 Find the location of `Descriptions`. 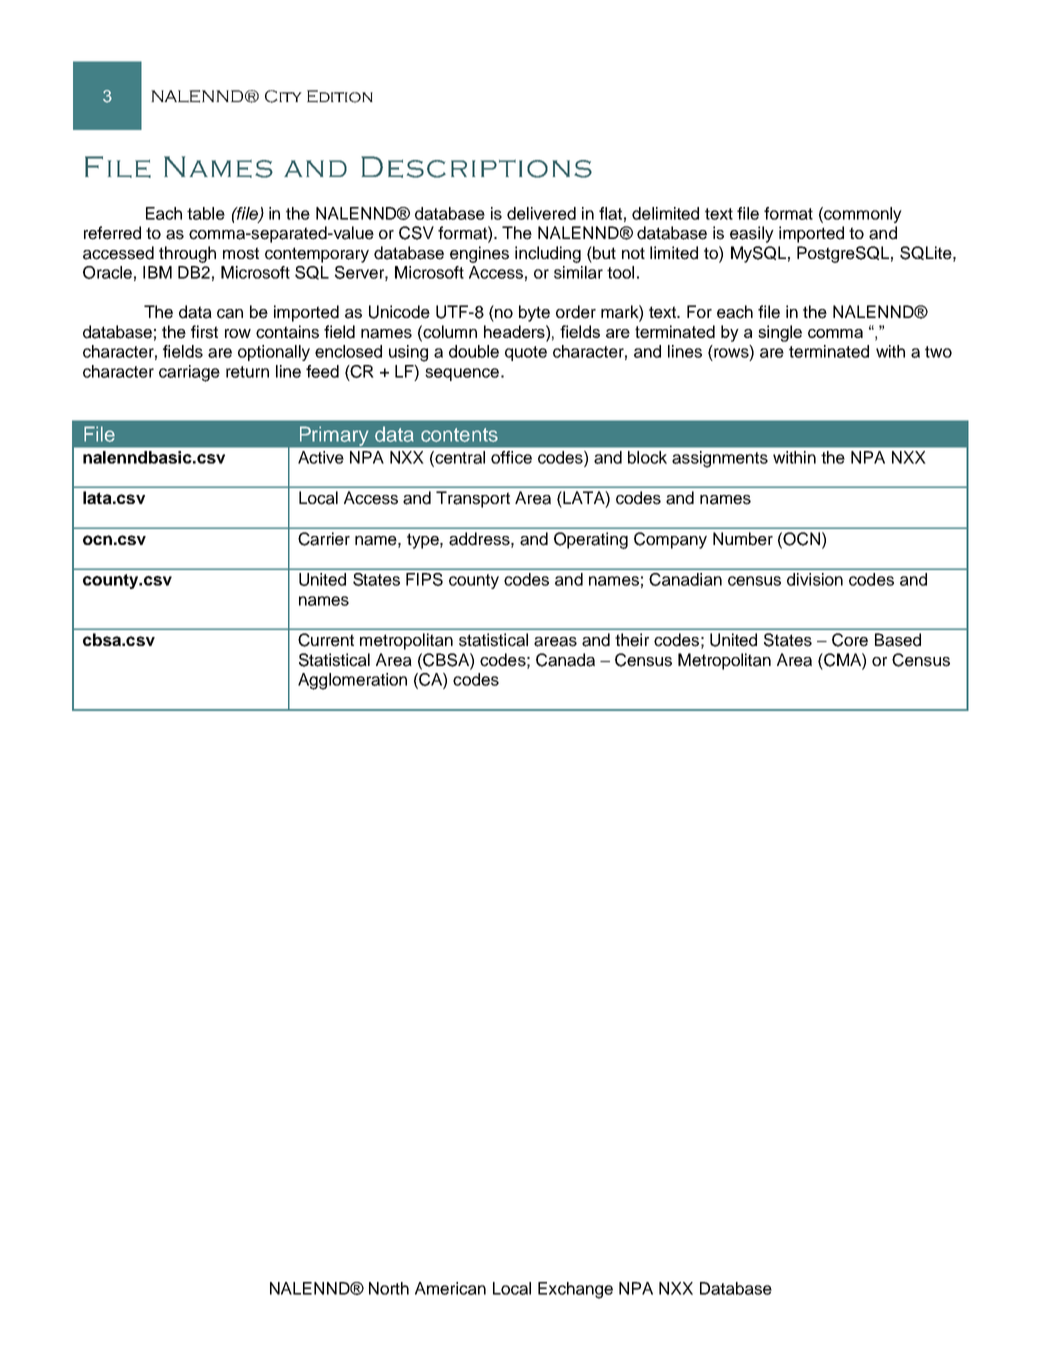

Descriptions is located at coordinates (476, 167).
